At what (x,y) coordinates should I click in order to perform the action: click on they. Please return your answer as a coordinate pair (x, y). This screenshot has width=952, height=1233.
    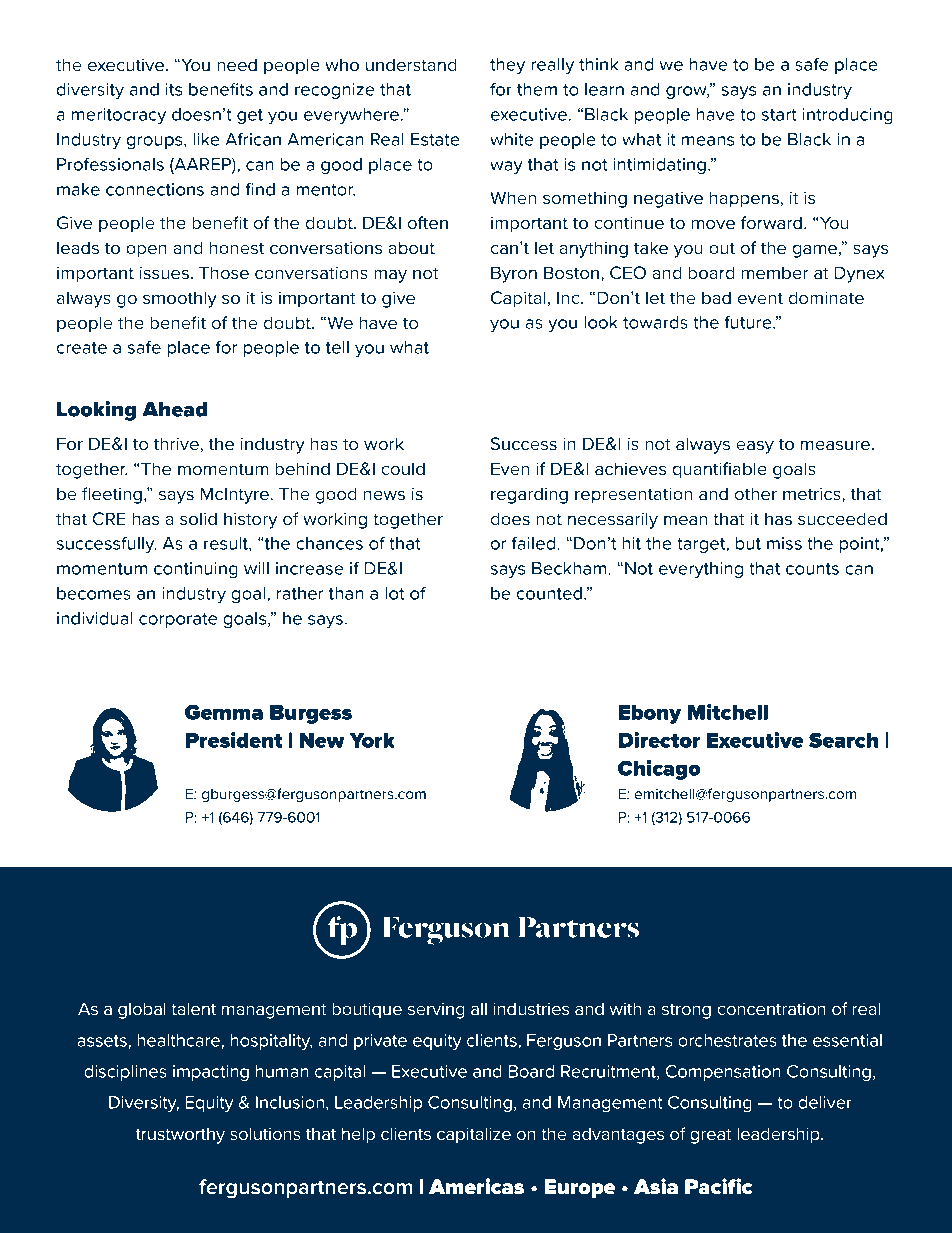
    Looking at the image, I should click on (507, 66).
